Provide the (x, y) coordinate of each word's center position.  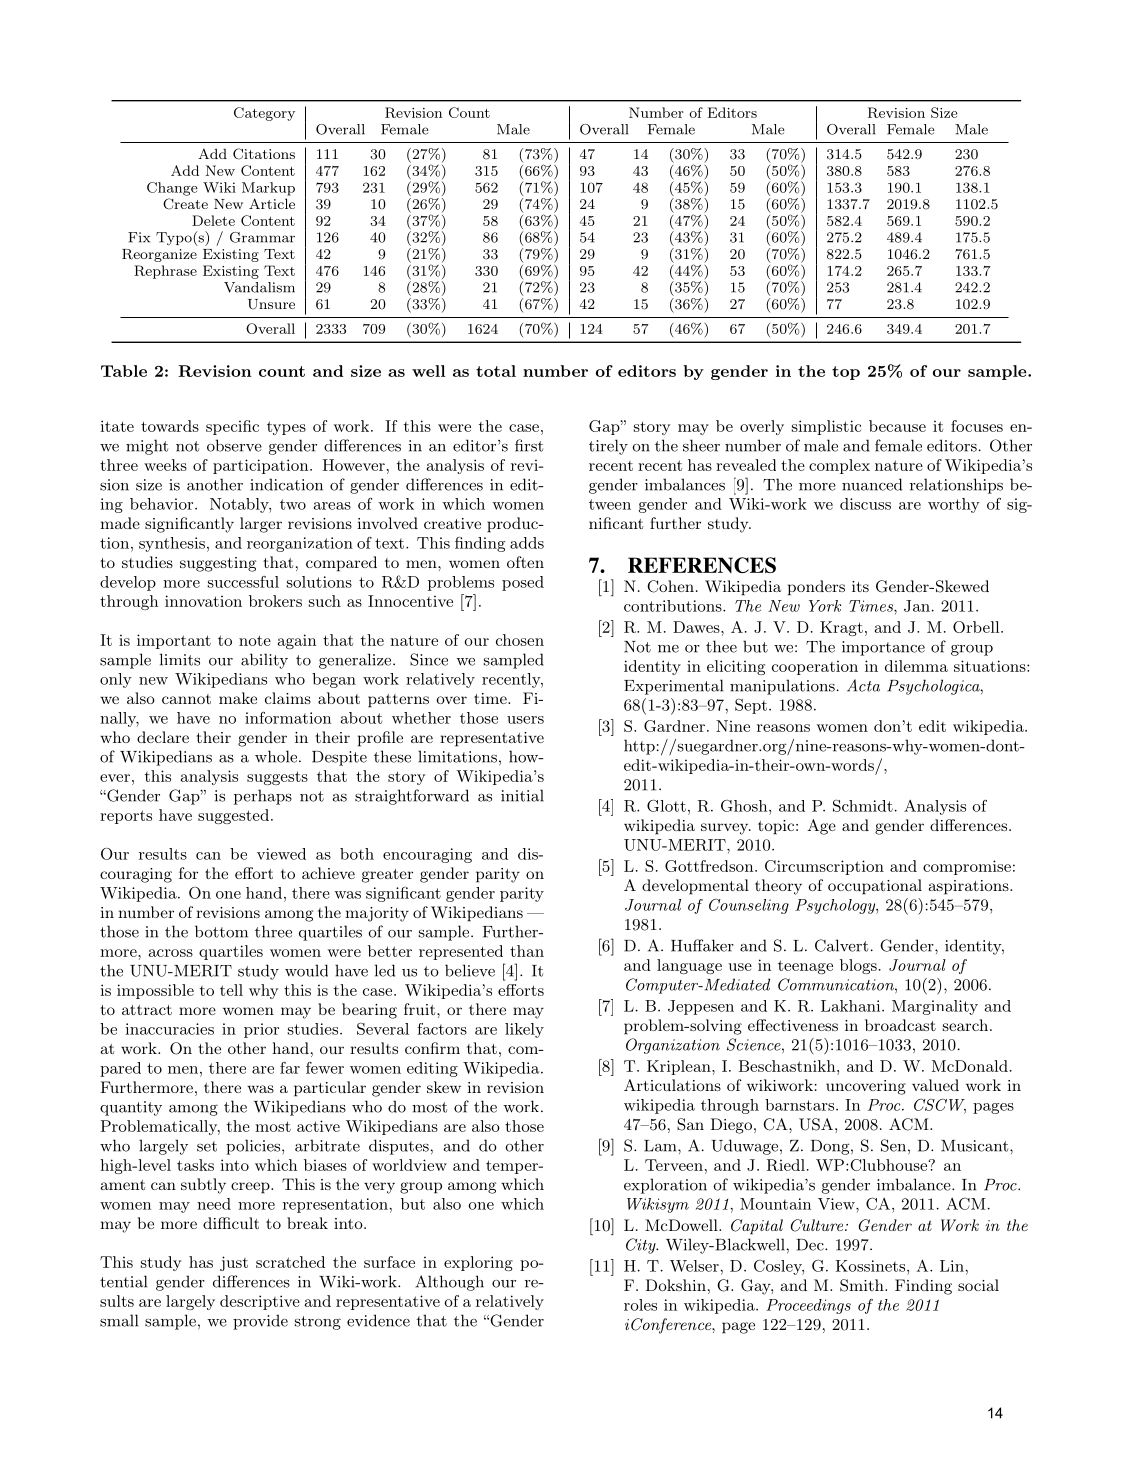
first (529, 445)
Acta (863, 685)
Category (264, 114)
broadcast (900, 1025)
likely (524, 1030)
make (238, 698)
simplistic (826, 427)
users (525, 720)
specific (232, 427)
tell (231, 990)
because (897, 426)
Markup (268, 189)
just (234, 1263)
